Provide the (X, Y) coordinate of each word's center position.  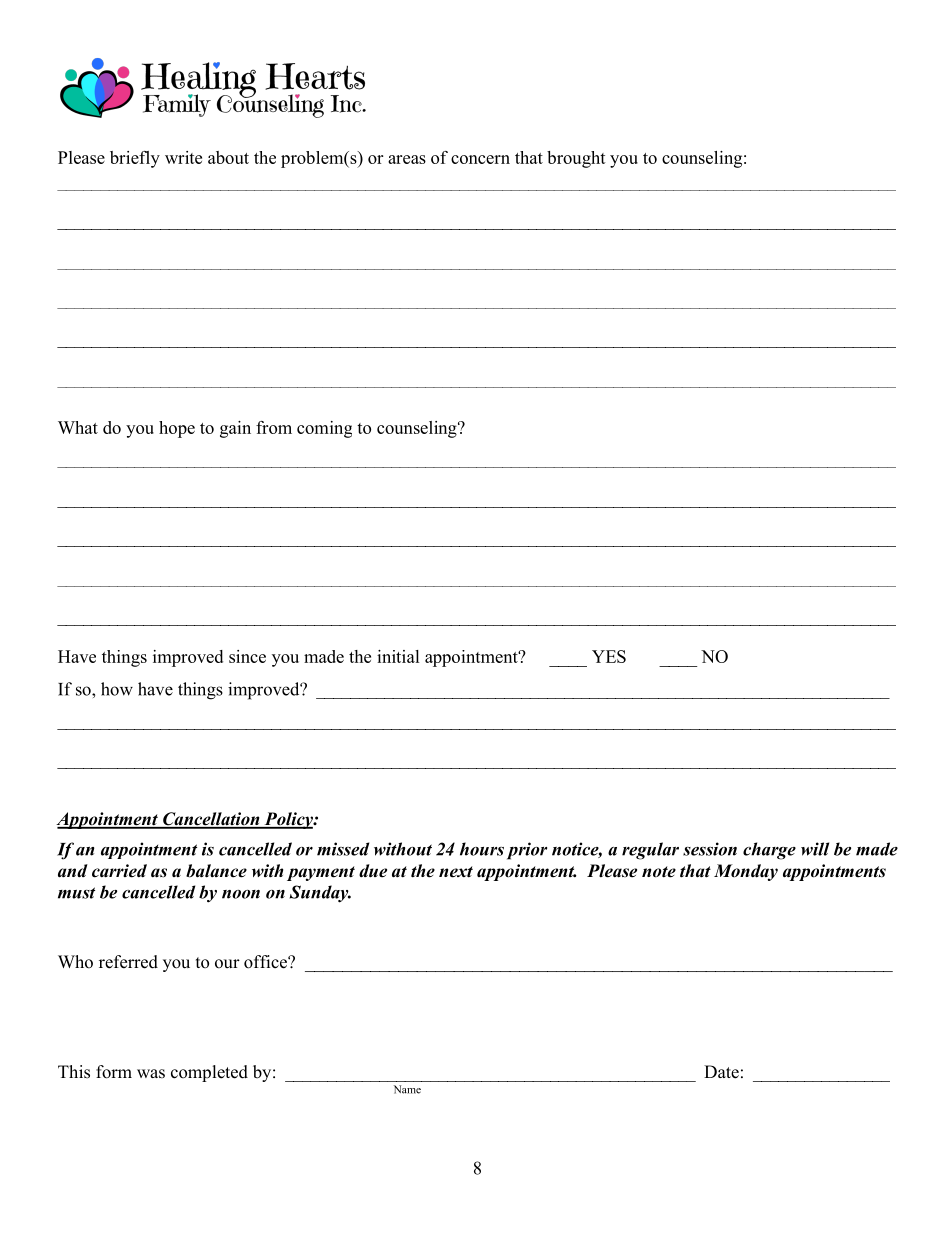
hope (177, 429)
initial (398, 656)
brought (576, 159)
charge (769, 851)
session (710, 849)
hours (482, 849)
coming (324, 429)
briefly (135, 159)
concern (480, 159)
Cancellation (211, 820)
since (247, 656)
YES (609, 656)
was (151, 1074)
